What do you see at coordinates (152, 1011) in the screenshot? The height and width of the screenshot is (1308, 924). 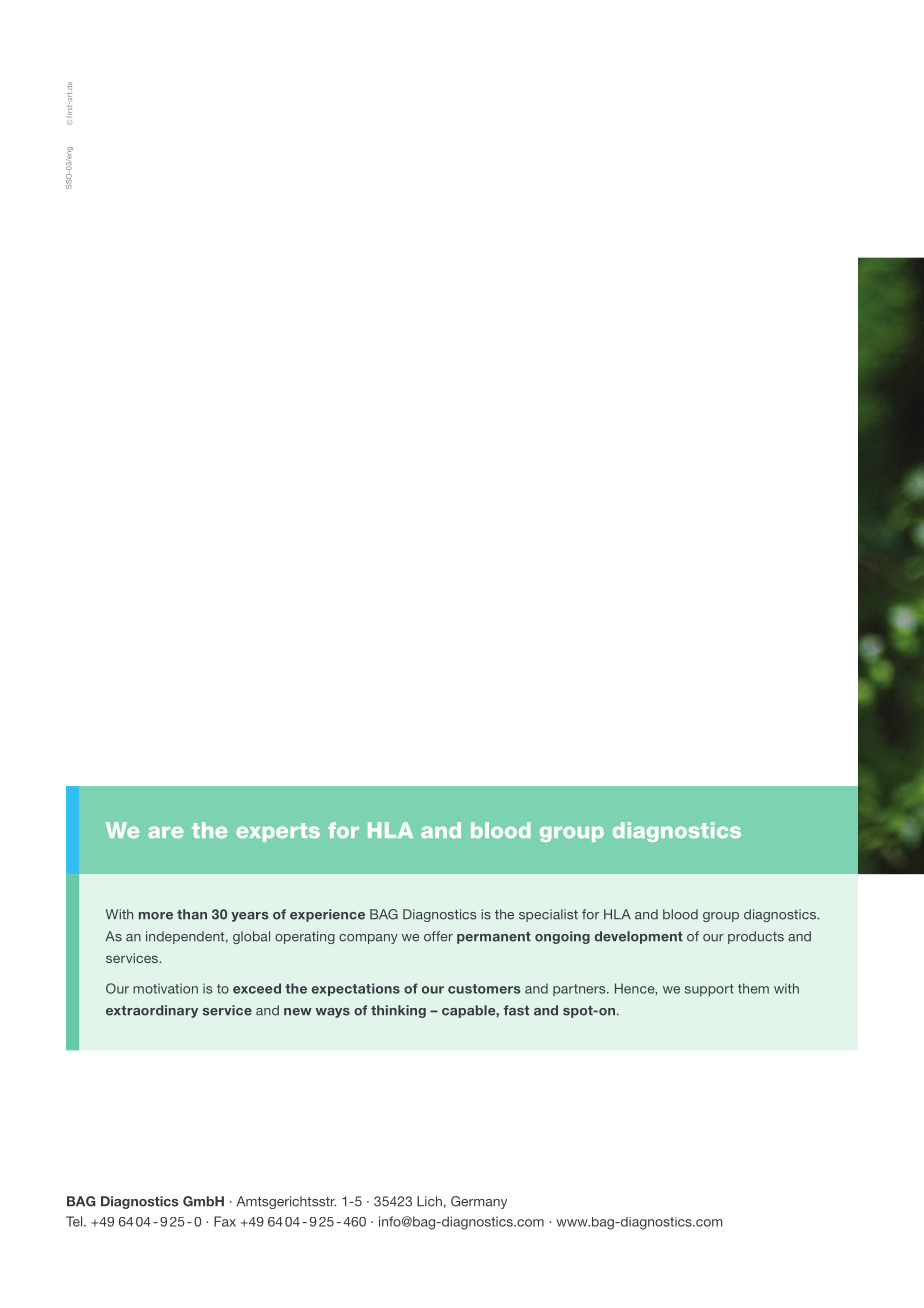 I see `extraordinary` at bounding box center [152, 1011].
